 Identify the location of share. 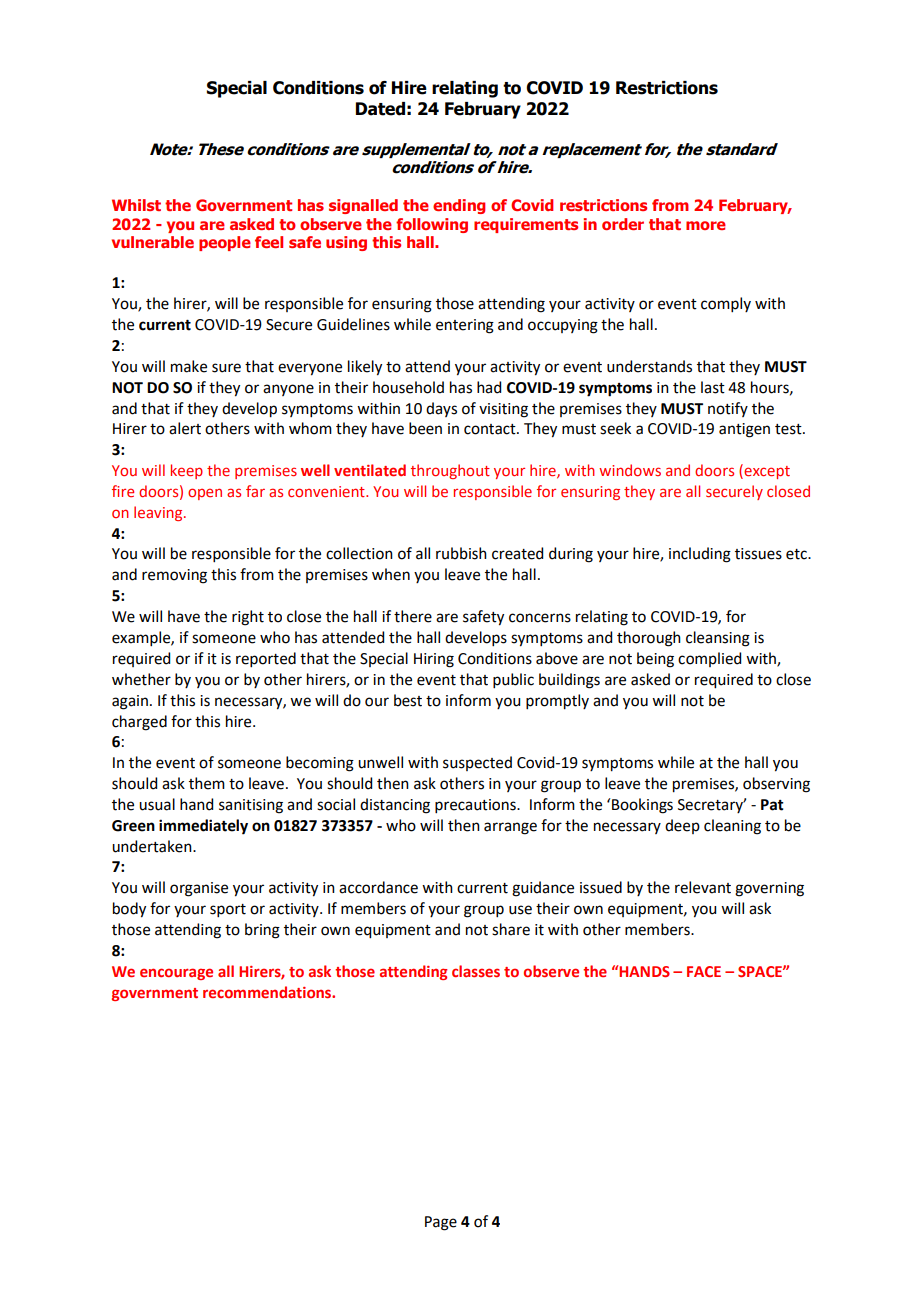
(511, 929).
